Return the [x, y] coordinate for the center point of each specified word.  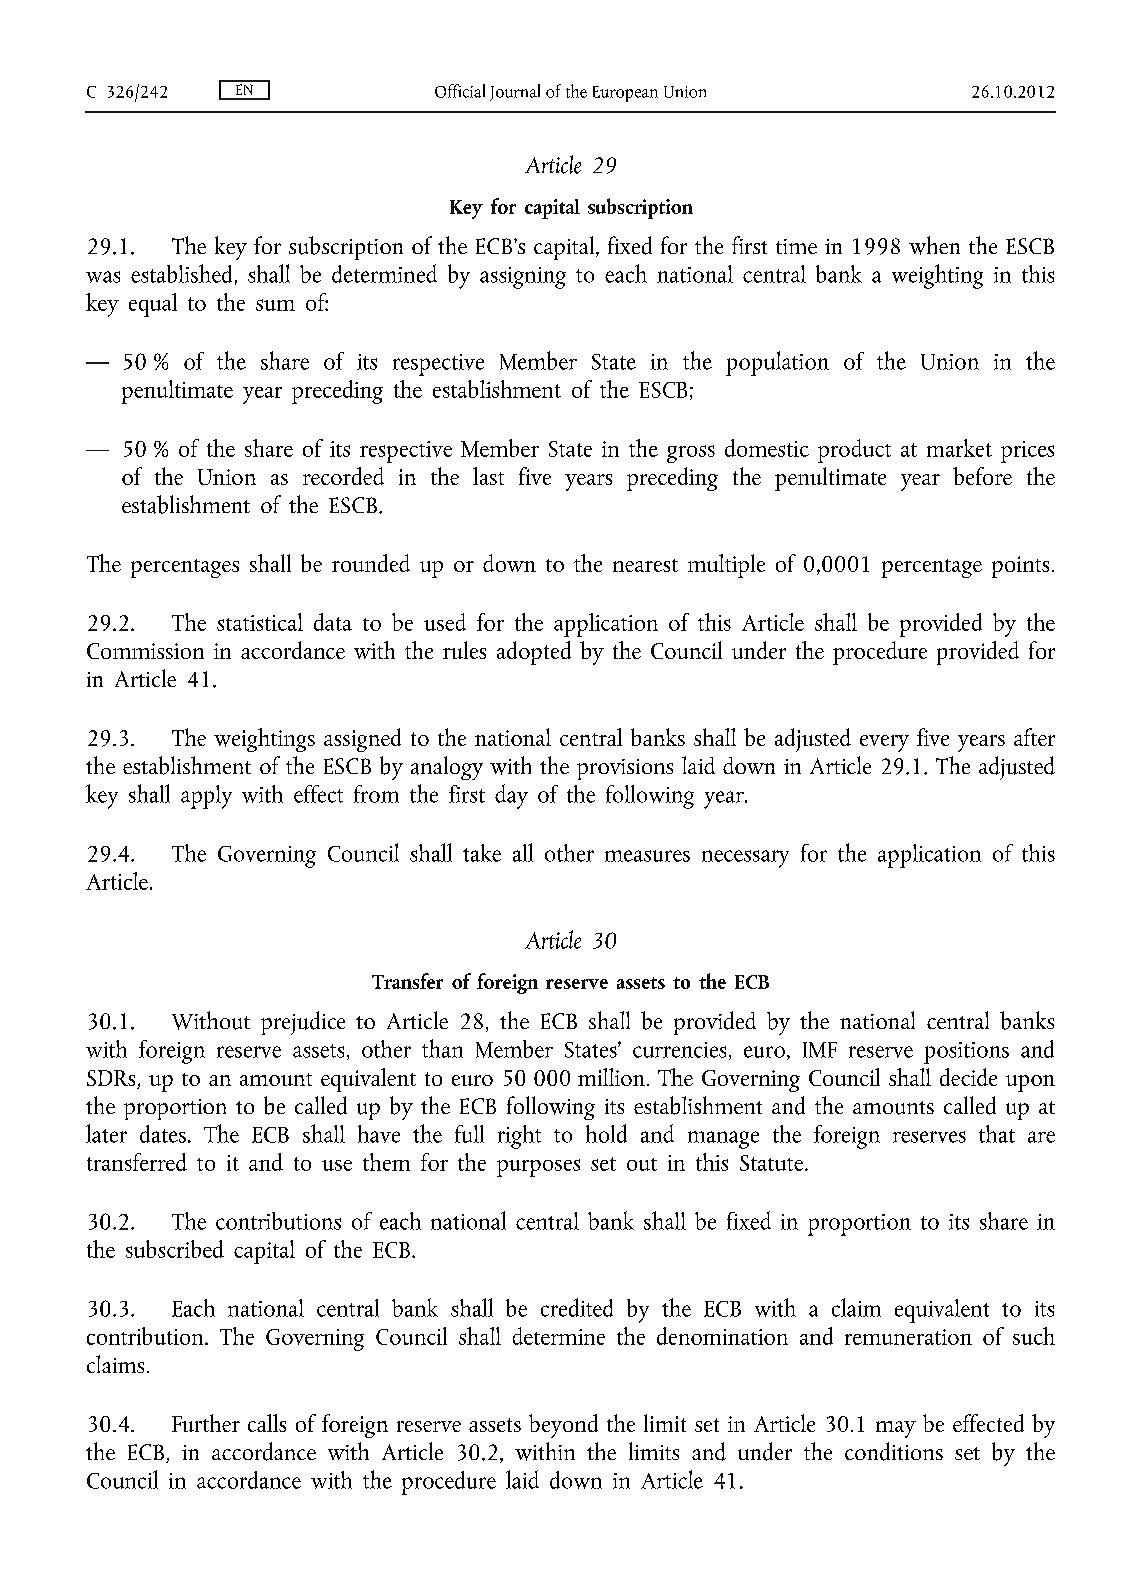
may [896, 1429]
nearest [645, 565]
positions [966, 1053]
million [611, 1077]
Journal [515, 92]
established [181, 273]
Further [206, 1423]
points [1020, 567]
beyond [563, 1426]
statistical [260, 622]
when [934, 245]
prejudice [303, 1023]
